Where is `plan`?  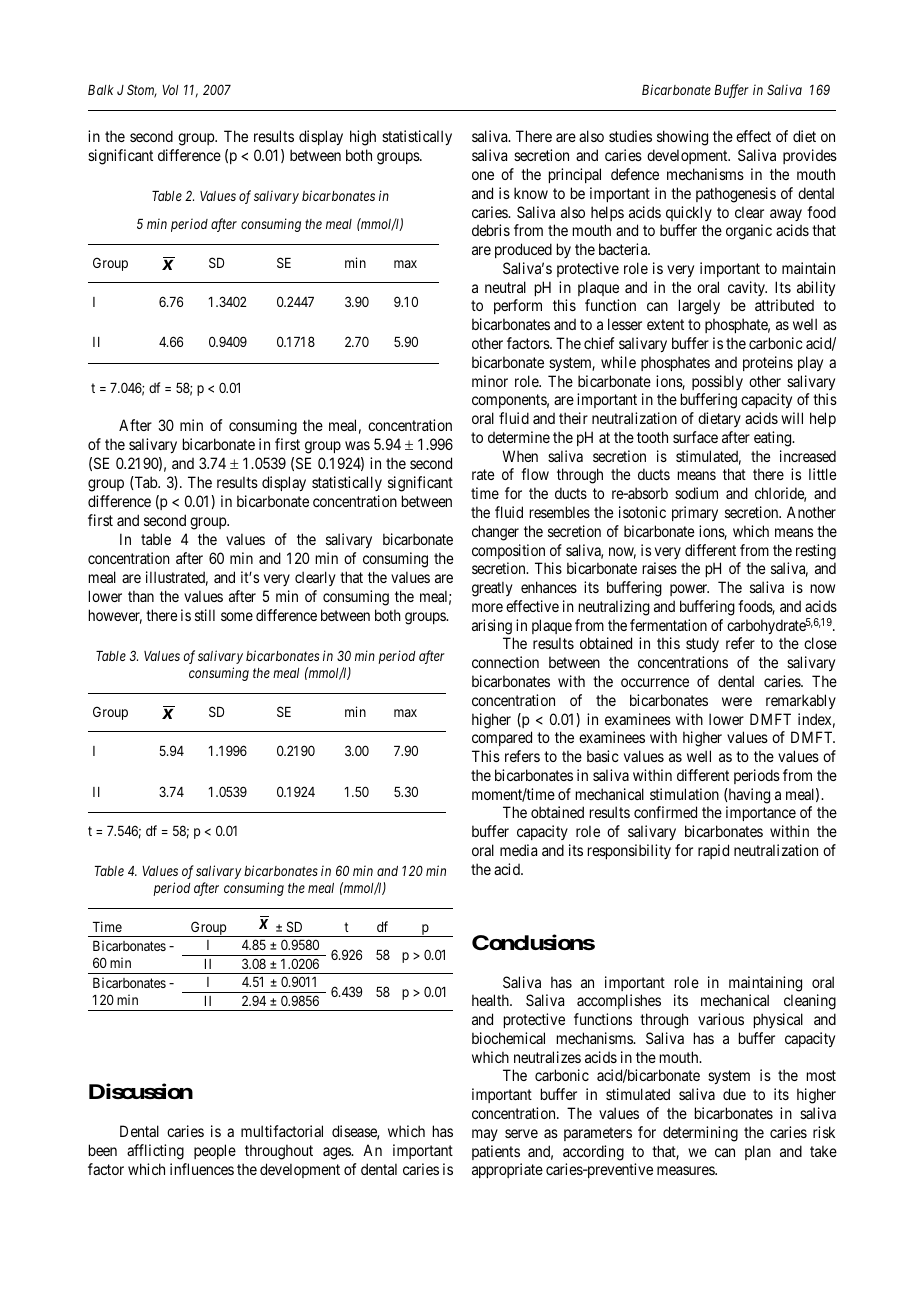 plan is located at coordinates (758, 1152).
